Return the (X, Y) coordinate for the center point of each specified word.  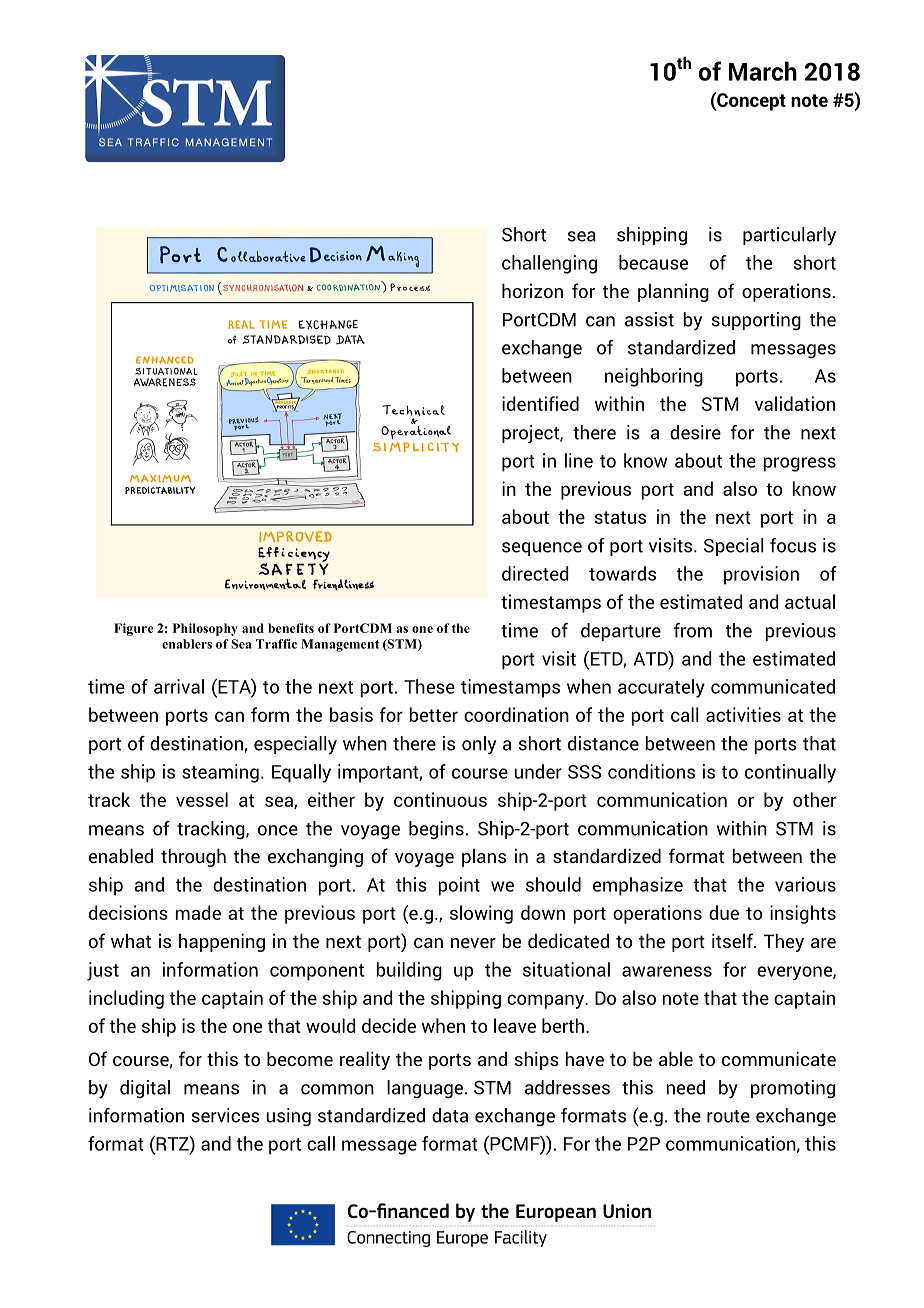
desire (695, 432)
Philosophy (205, 629)
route (728, 1116)
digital (145, 1089)
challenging (549, 264)
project (531, 434)
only (479, 745)
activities (743, 714)
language (425, 1089)
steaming (220, 773)
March (763, 71)
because (653, 262)
